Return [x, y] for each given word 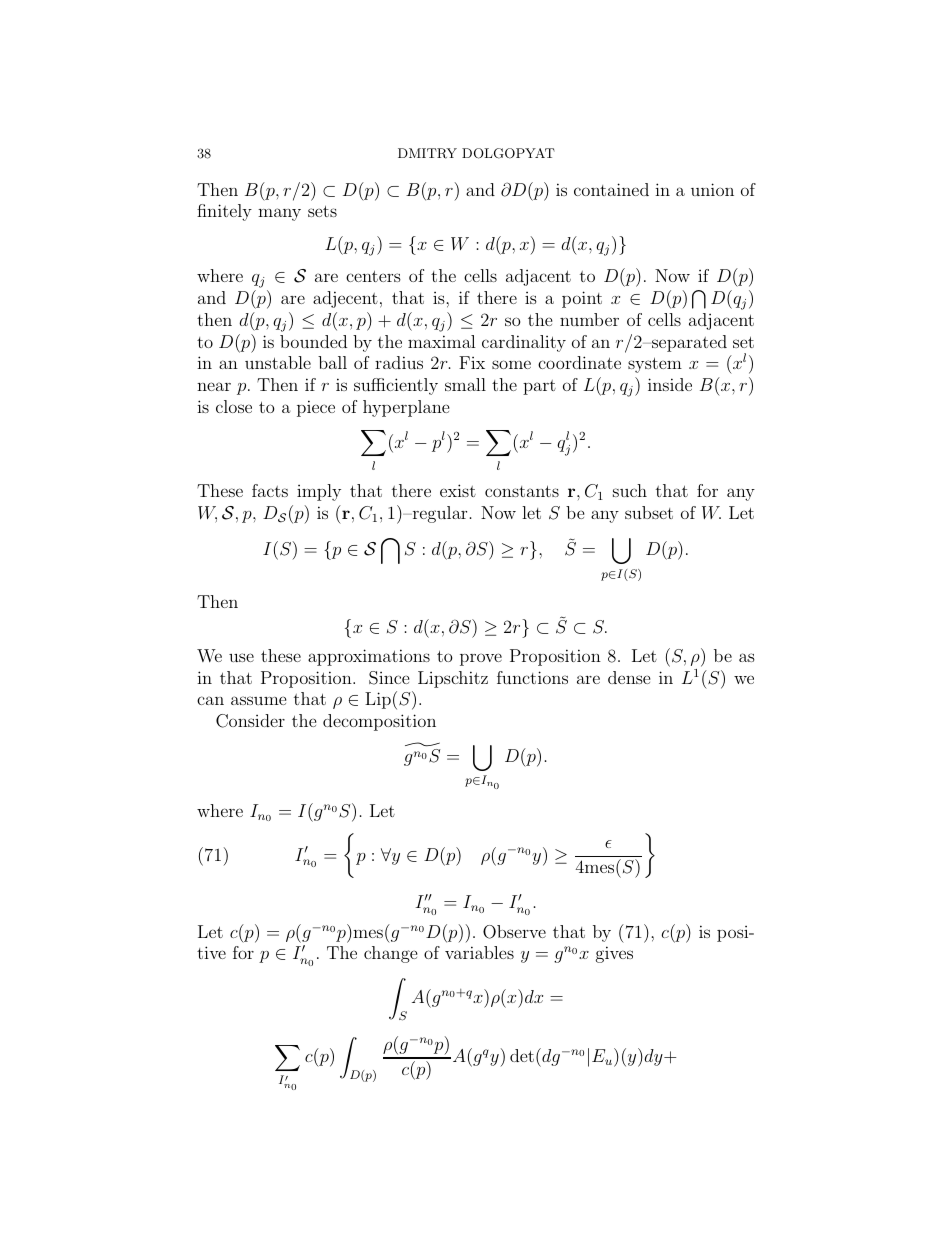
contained [611, 189]
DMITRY [427, 153]
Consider [250, 721]
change [391, 954]
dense [629, 677]
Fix [472, 362]
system [655, 365]
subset [649, 512]
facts [270, 490]
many [279, 214]
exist [458, 490]
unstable [278, 362]
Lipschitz [453, 679]
